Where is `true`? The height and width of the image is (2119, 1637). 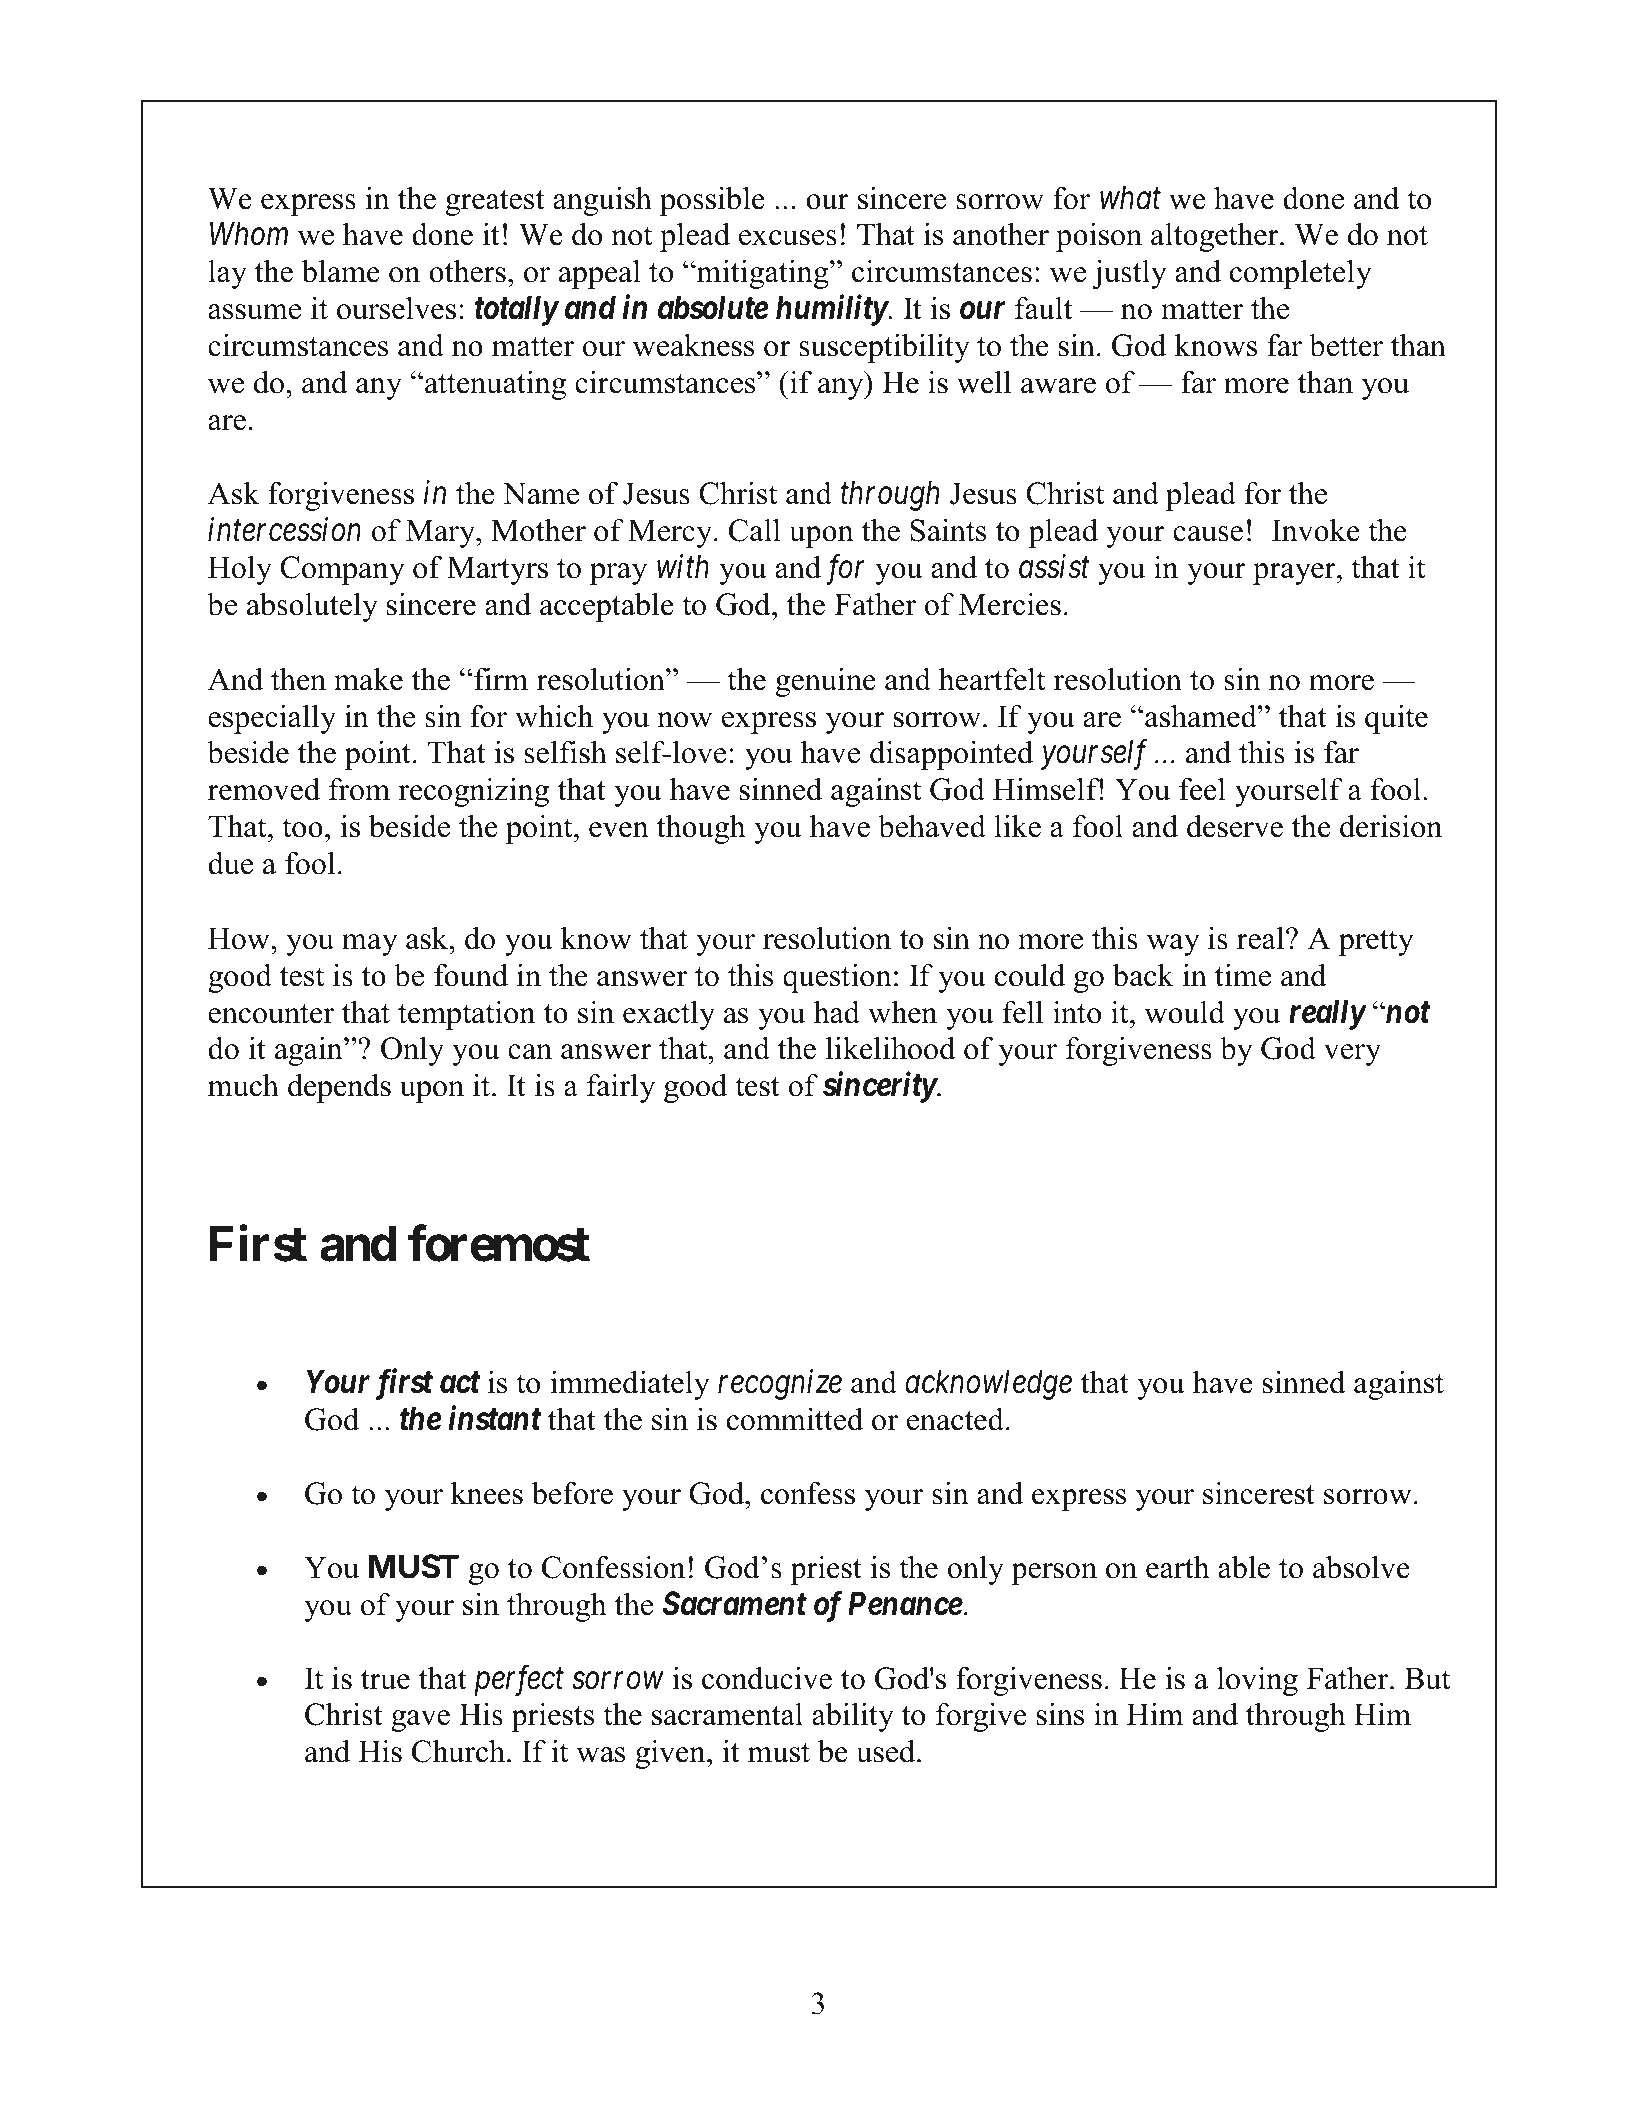
true is located at coordinates (385, 1680).
